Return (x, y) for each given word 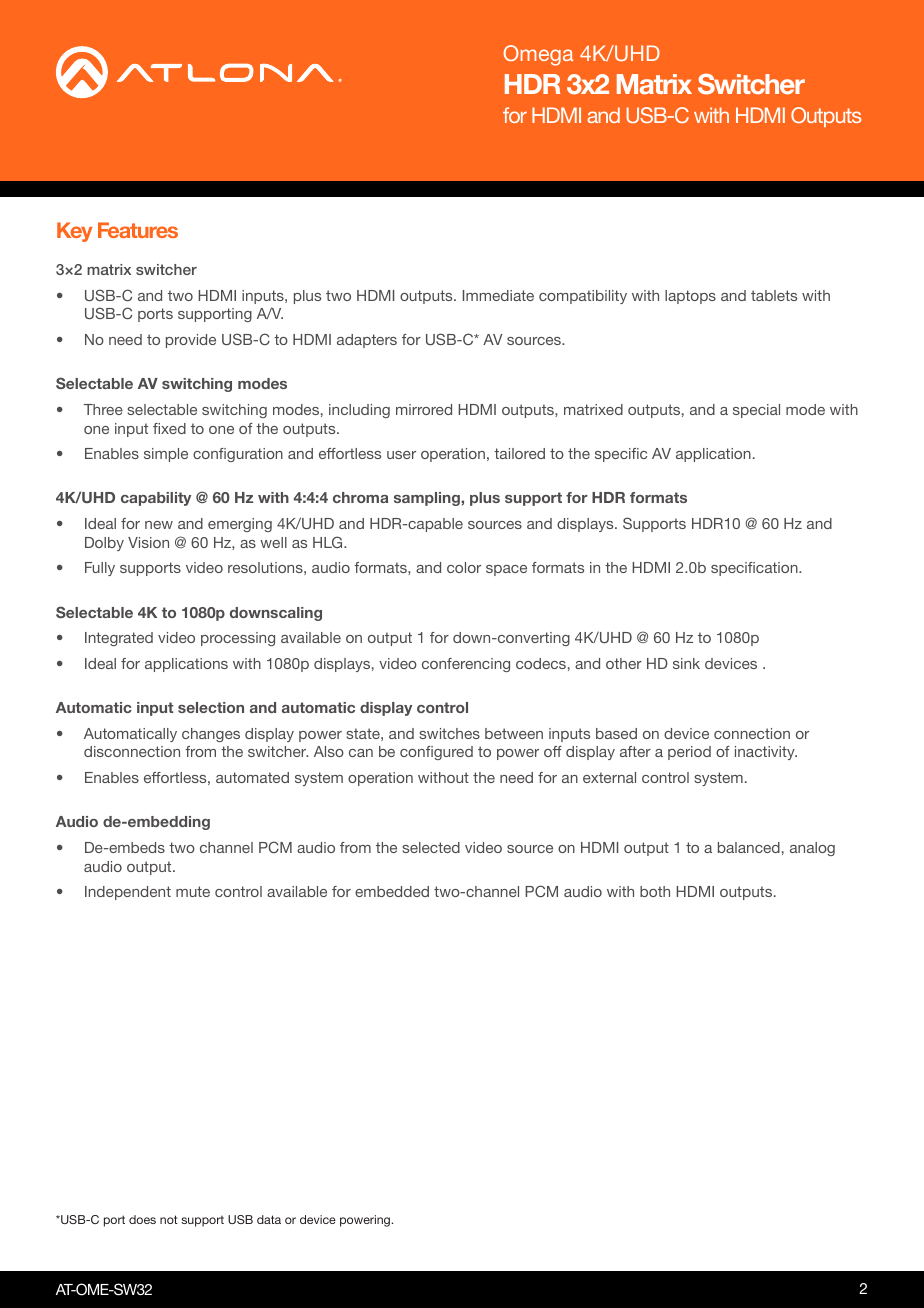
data (269, 1219)
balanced (749, 847)
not (169, 1219)
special (756, 411)
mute (193, 891)
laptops (690, 297)
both (655, 891)
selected (431, 847)
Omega (538, 55)
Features (138, 230)
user (401, 455)
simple (166, 455)
